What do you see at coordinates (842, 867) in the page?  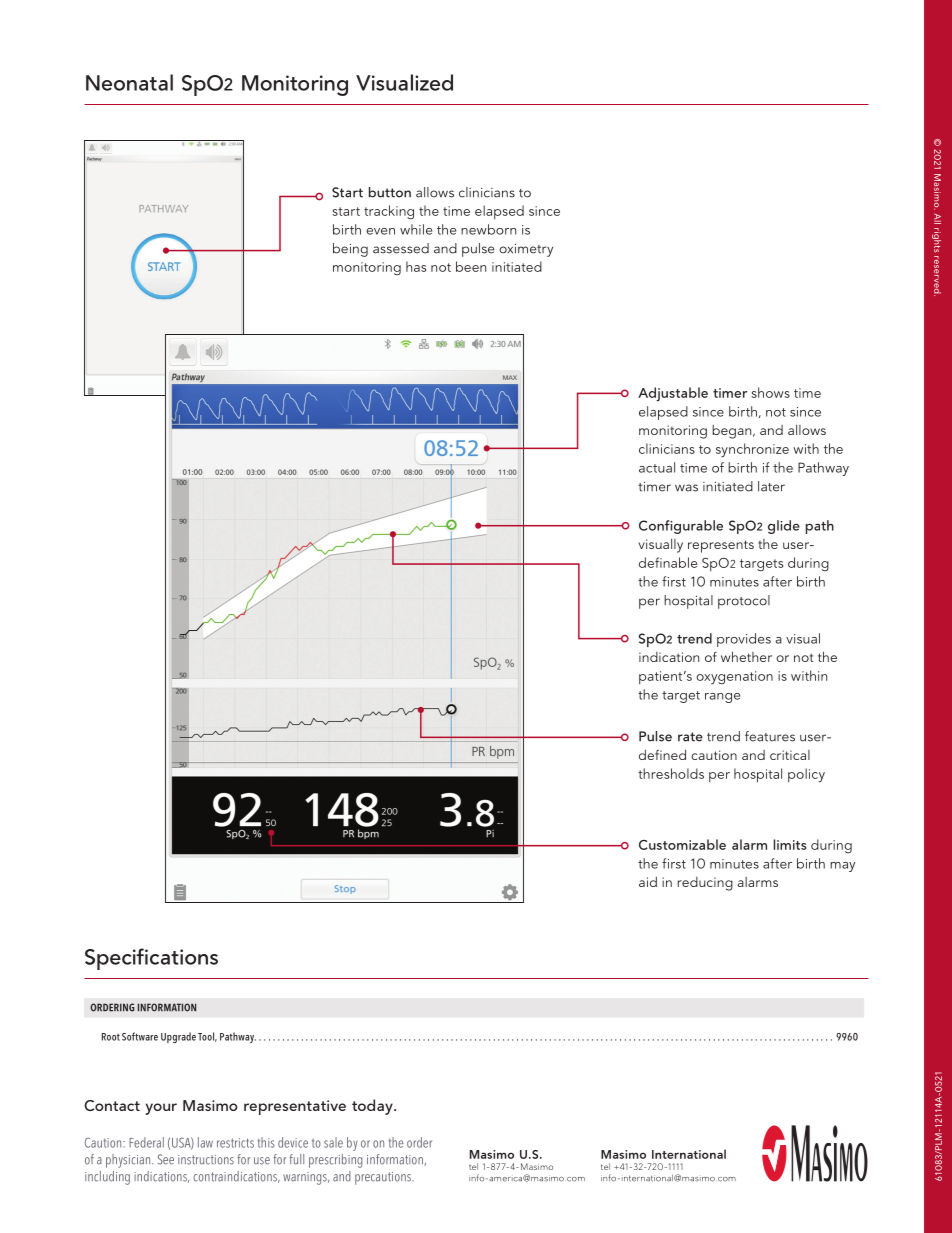 I see `may` at bounding box center [842, 867].
